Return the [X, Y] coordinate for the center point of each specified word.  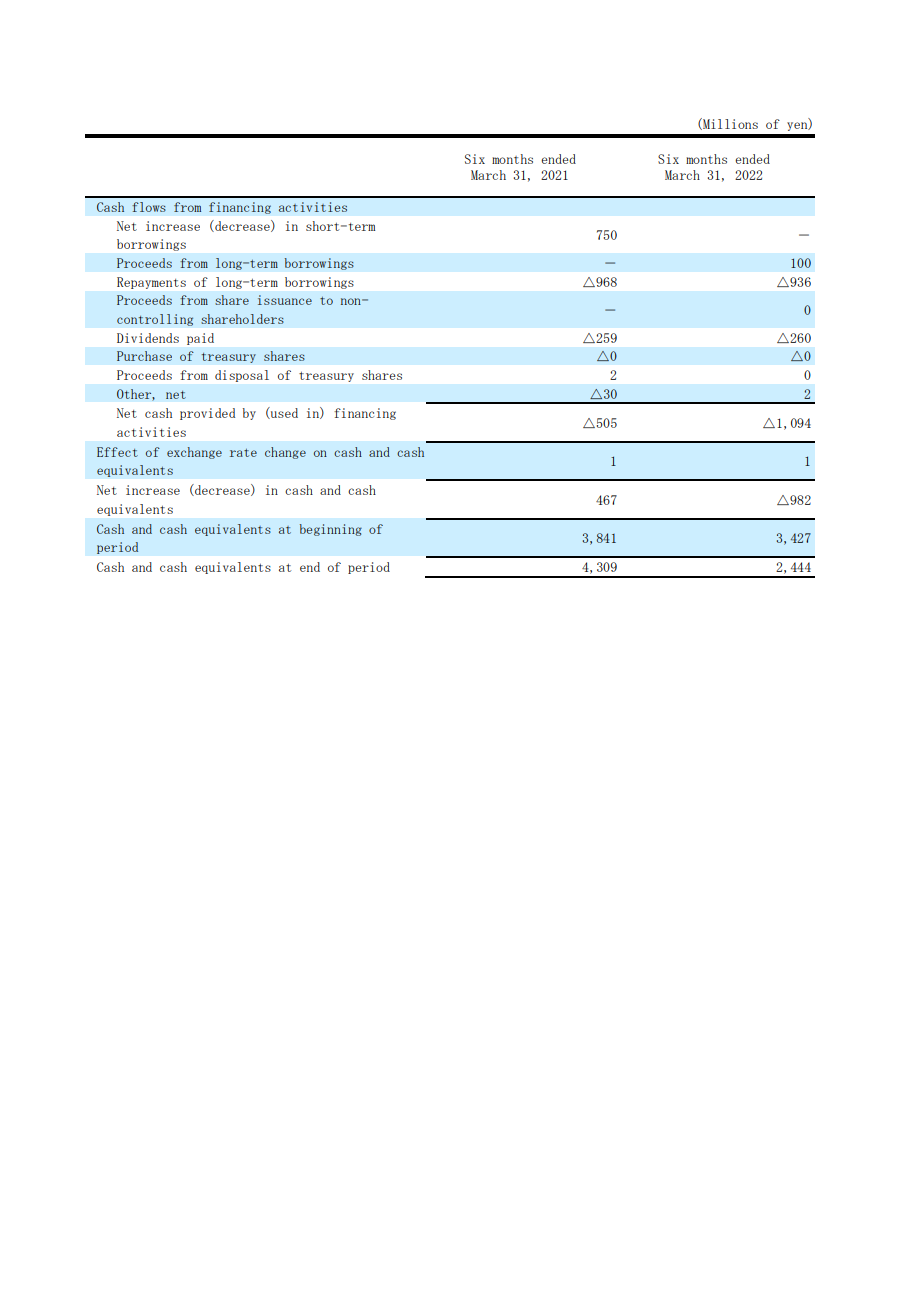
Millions [729, 124]
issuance [285, 300]
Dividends [148, 338]
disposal [242, 376]
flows [149, 207]
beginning [331, 530]
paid [200, 339]
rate [243, 453]
